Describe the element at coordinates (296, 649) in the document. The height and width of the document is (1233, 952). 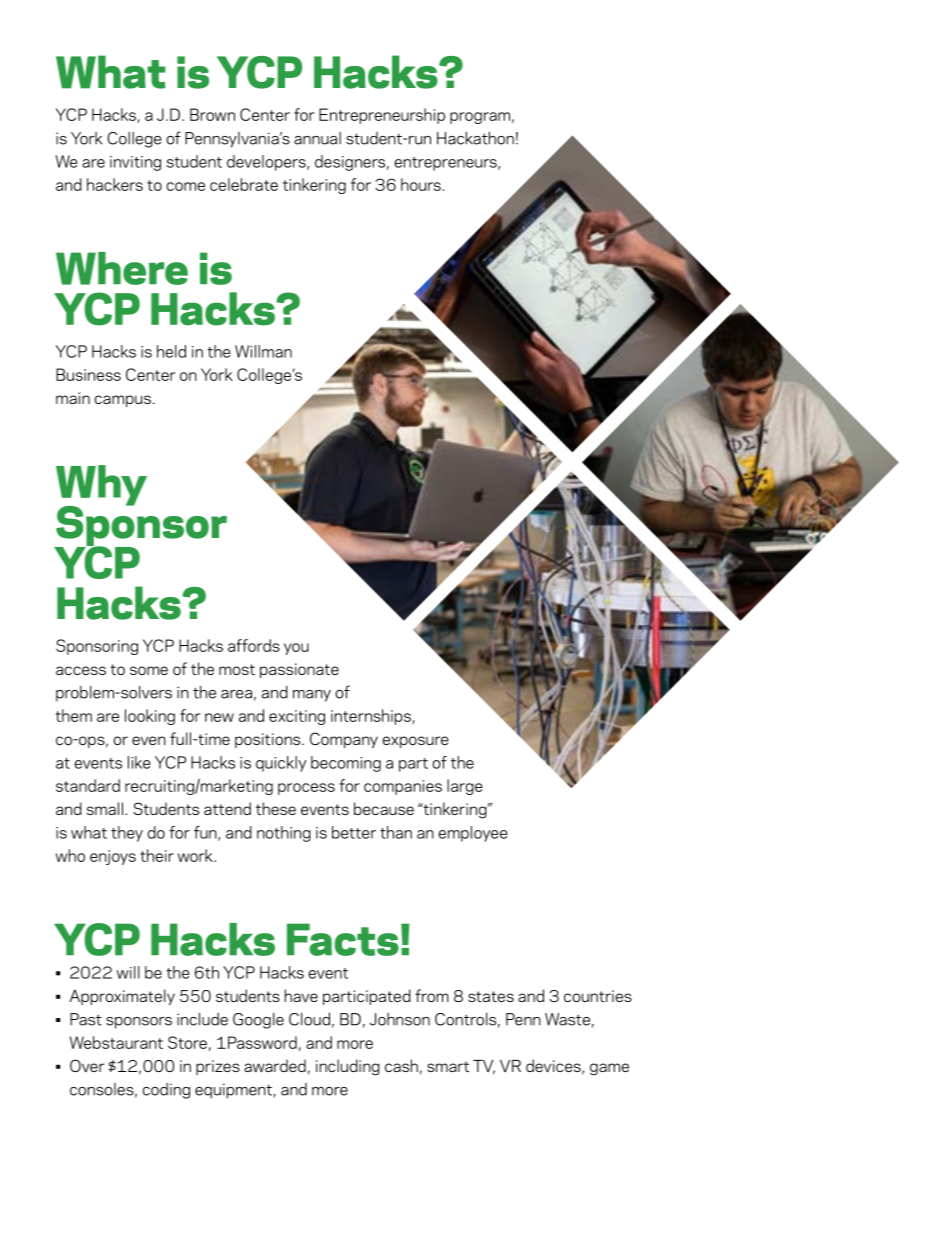
I see `you` at that location.
